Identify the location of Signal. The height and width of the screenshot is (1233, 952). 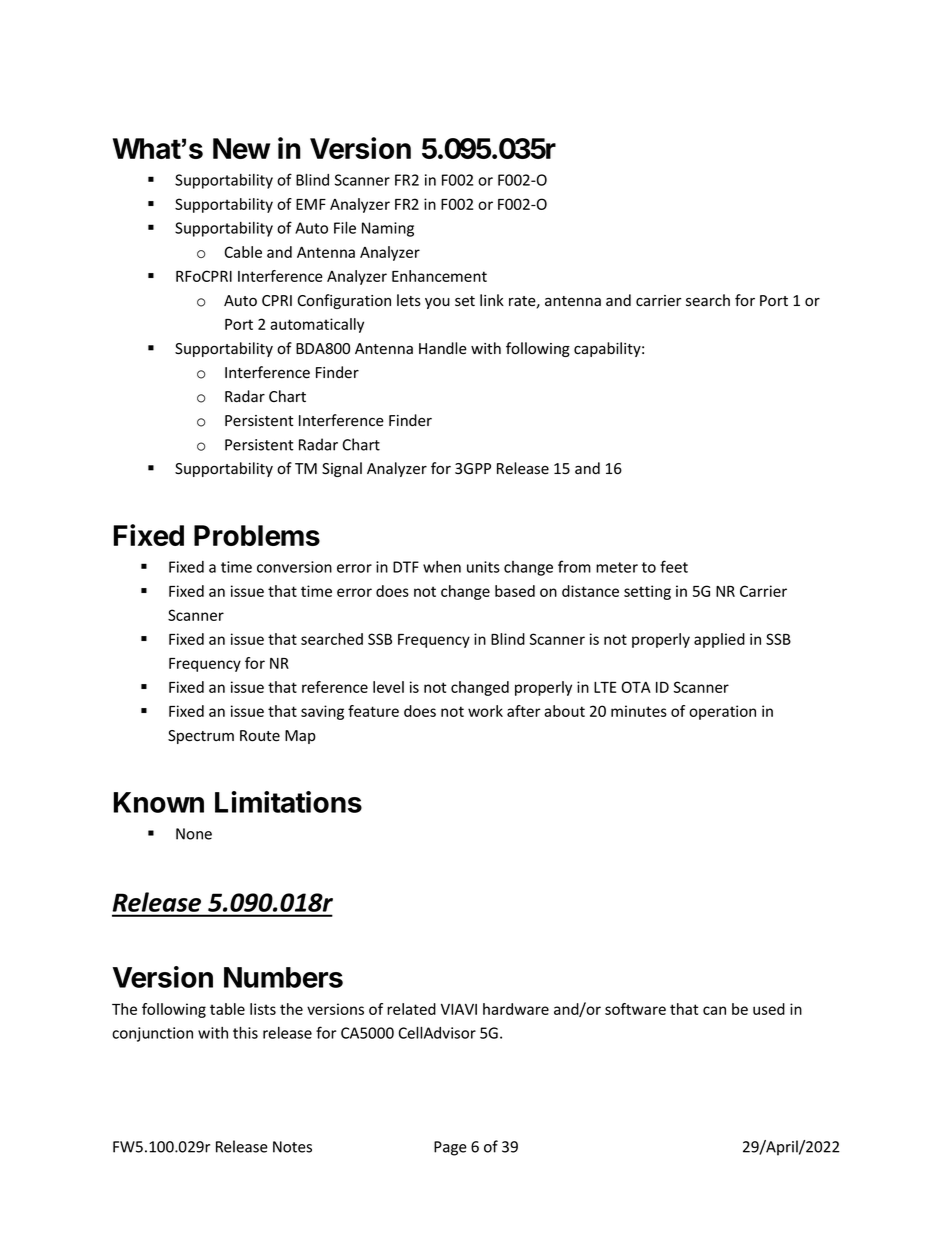
(342, 469).
